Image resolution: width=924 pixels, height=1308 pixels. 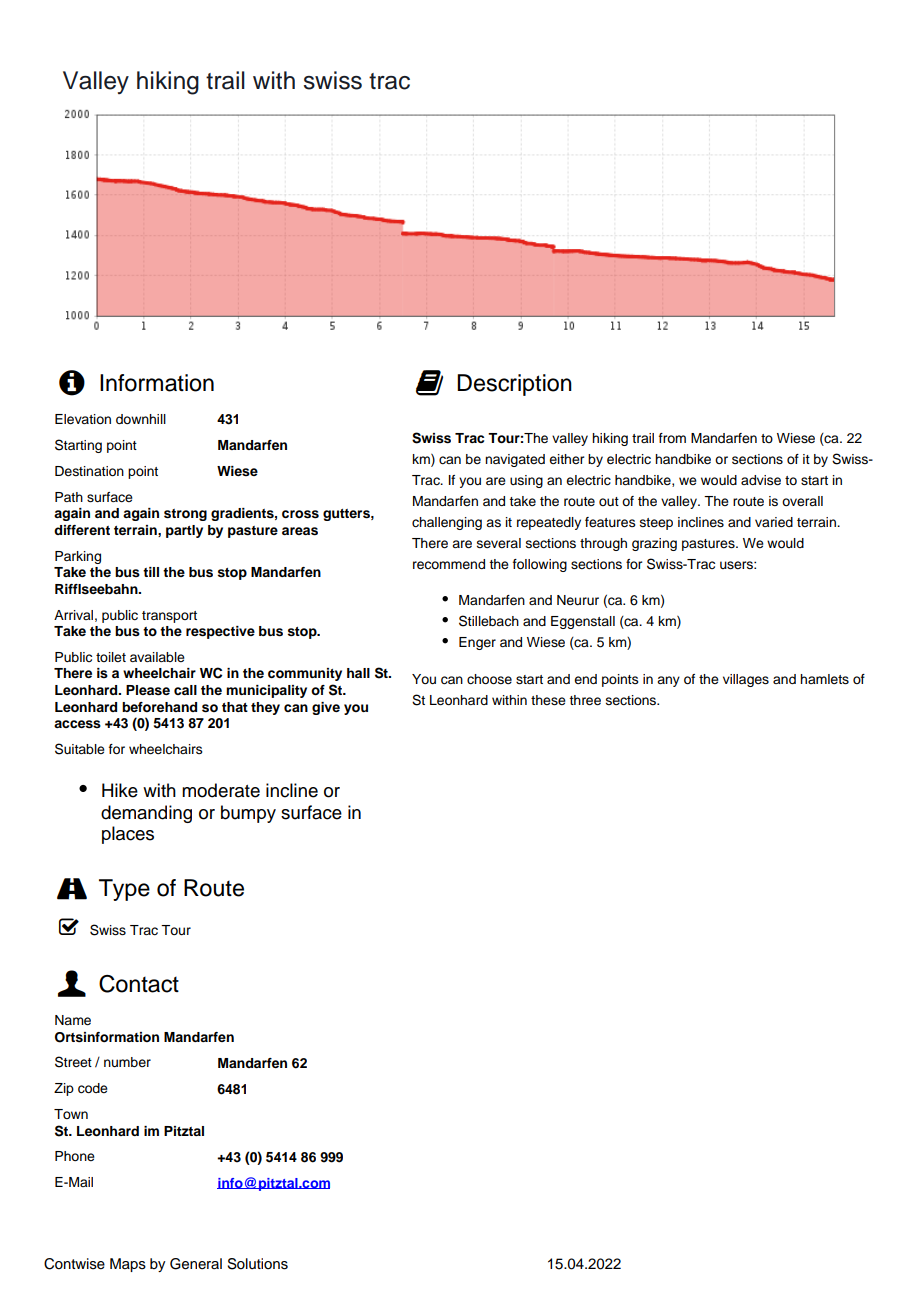 I want to click on downhill, so click(x=141, y=419).
